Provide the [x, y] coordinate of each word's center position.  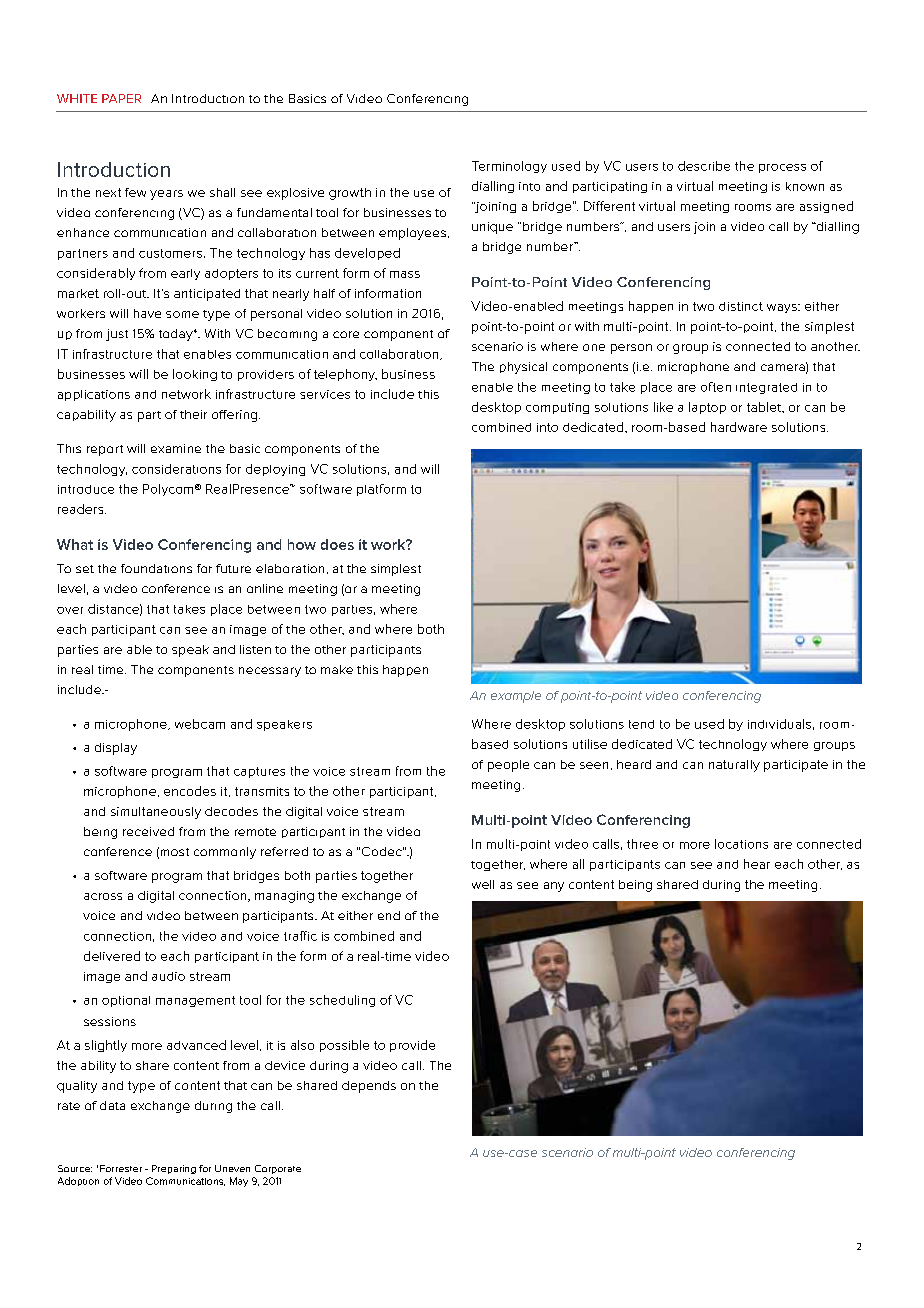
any [554, 887]
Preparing [174, 1169]
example [516, 697]
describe [704, 166]
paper [121, 98]
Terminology [509, 167]
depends [369, 1087]
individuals [779, 724]
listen [255, 649]
